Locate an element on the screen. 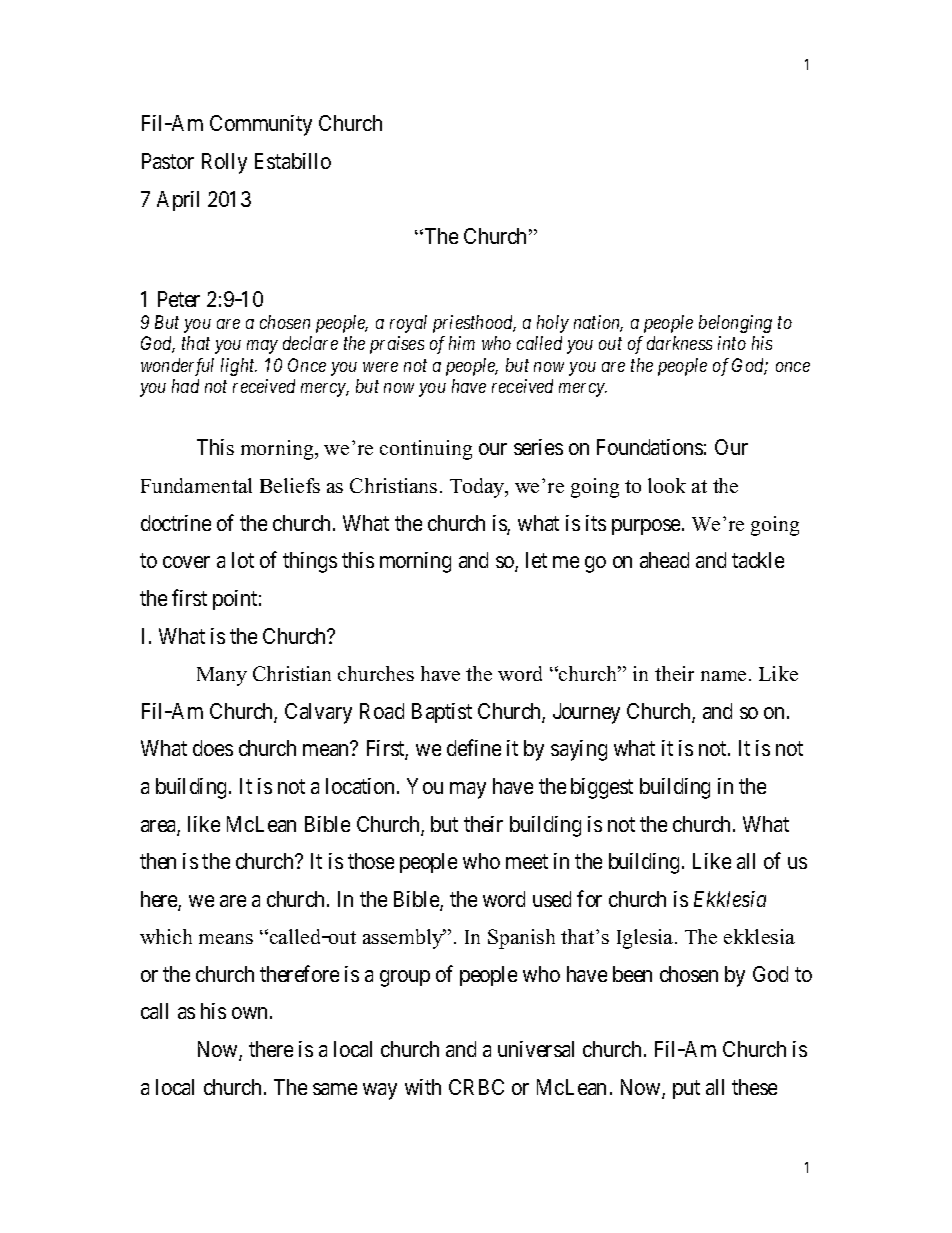  darkness is located at coordinates (679, 343).
